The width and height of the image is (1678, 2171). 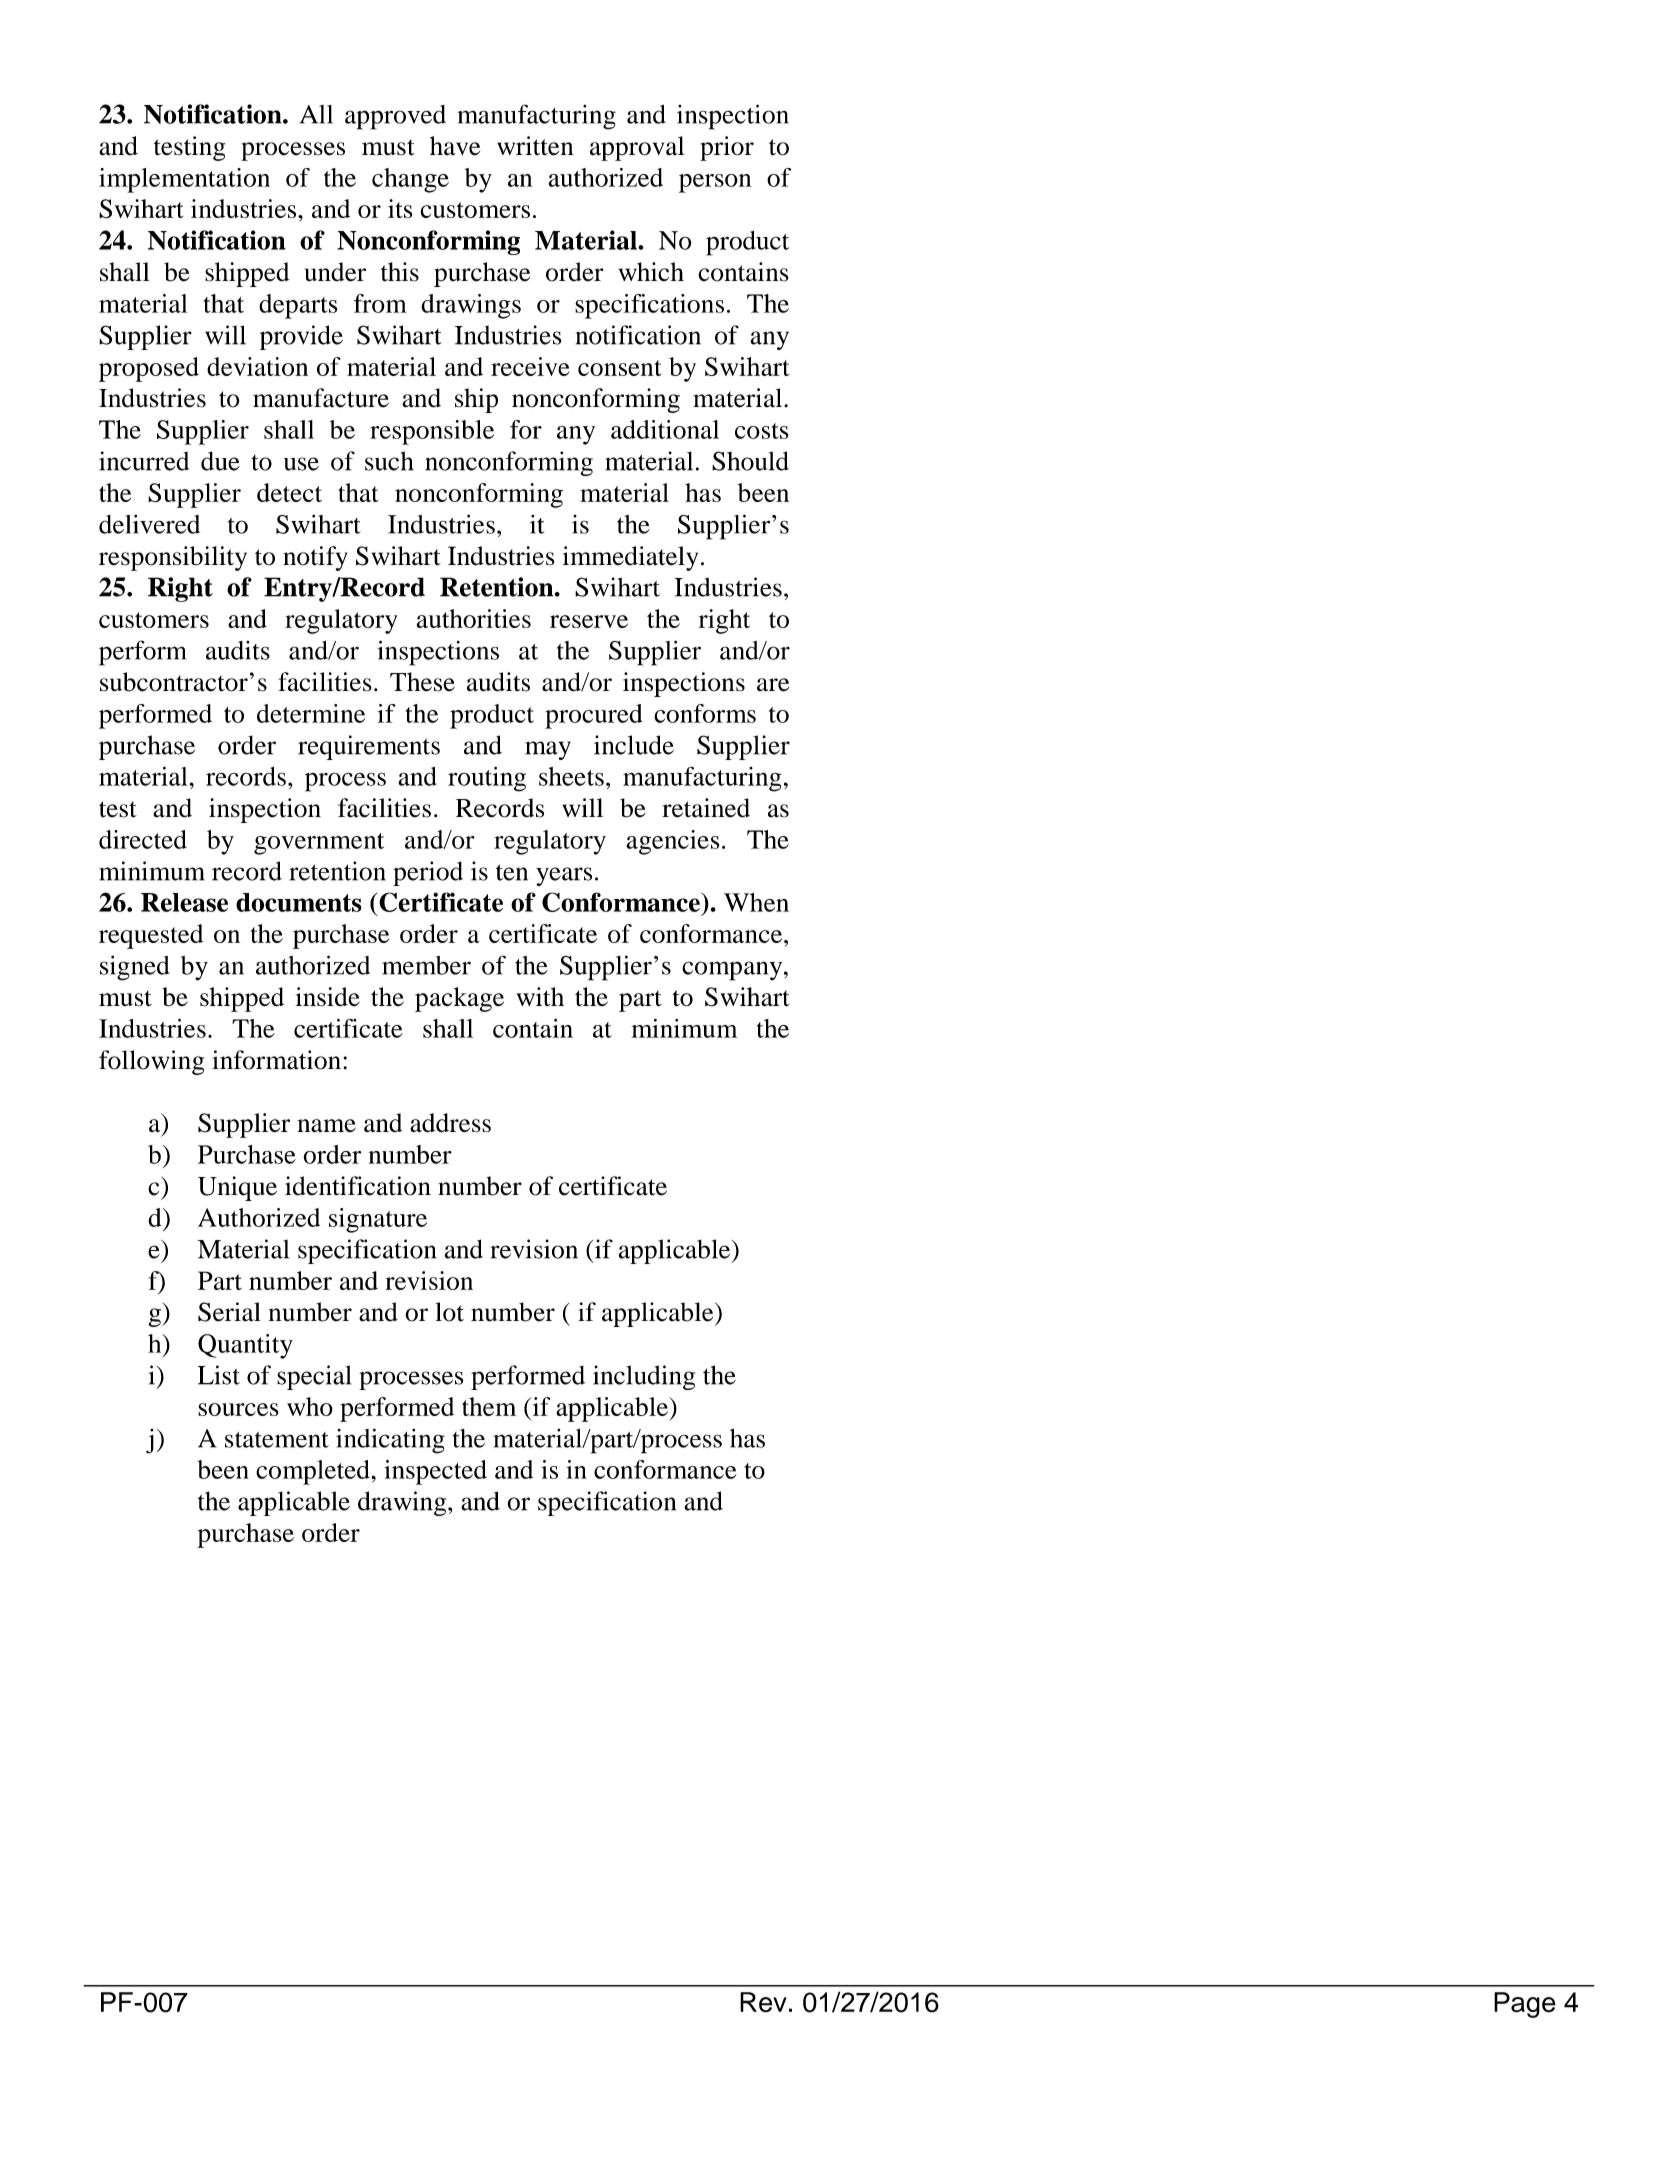 What do you see at coordinates (715, 183) in the image?
I see `person` at bounding box center [715, 183].
